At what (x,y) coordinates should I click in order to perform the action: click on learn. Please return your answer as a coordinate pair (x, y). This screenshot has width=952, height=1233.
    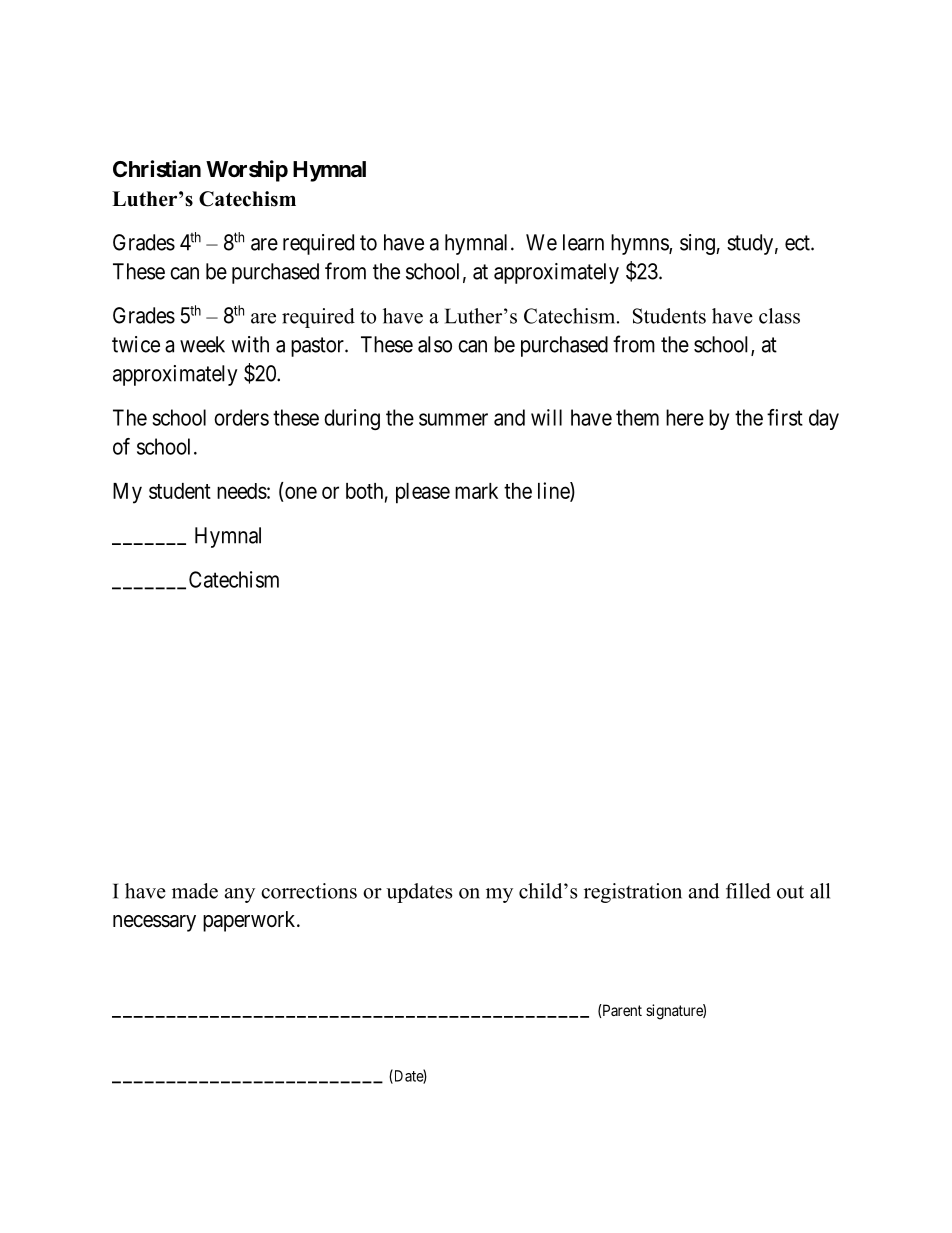
    Looking at the image, I should click on (583, 242).
